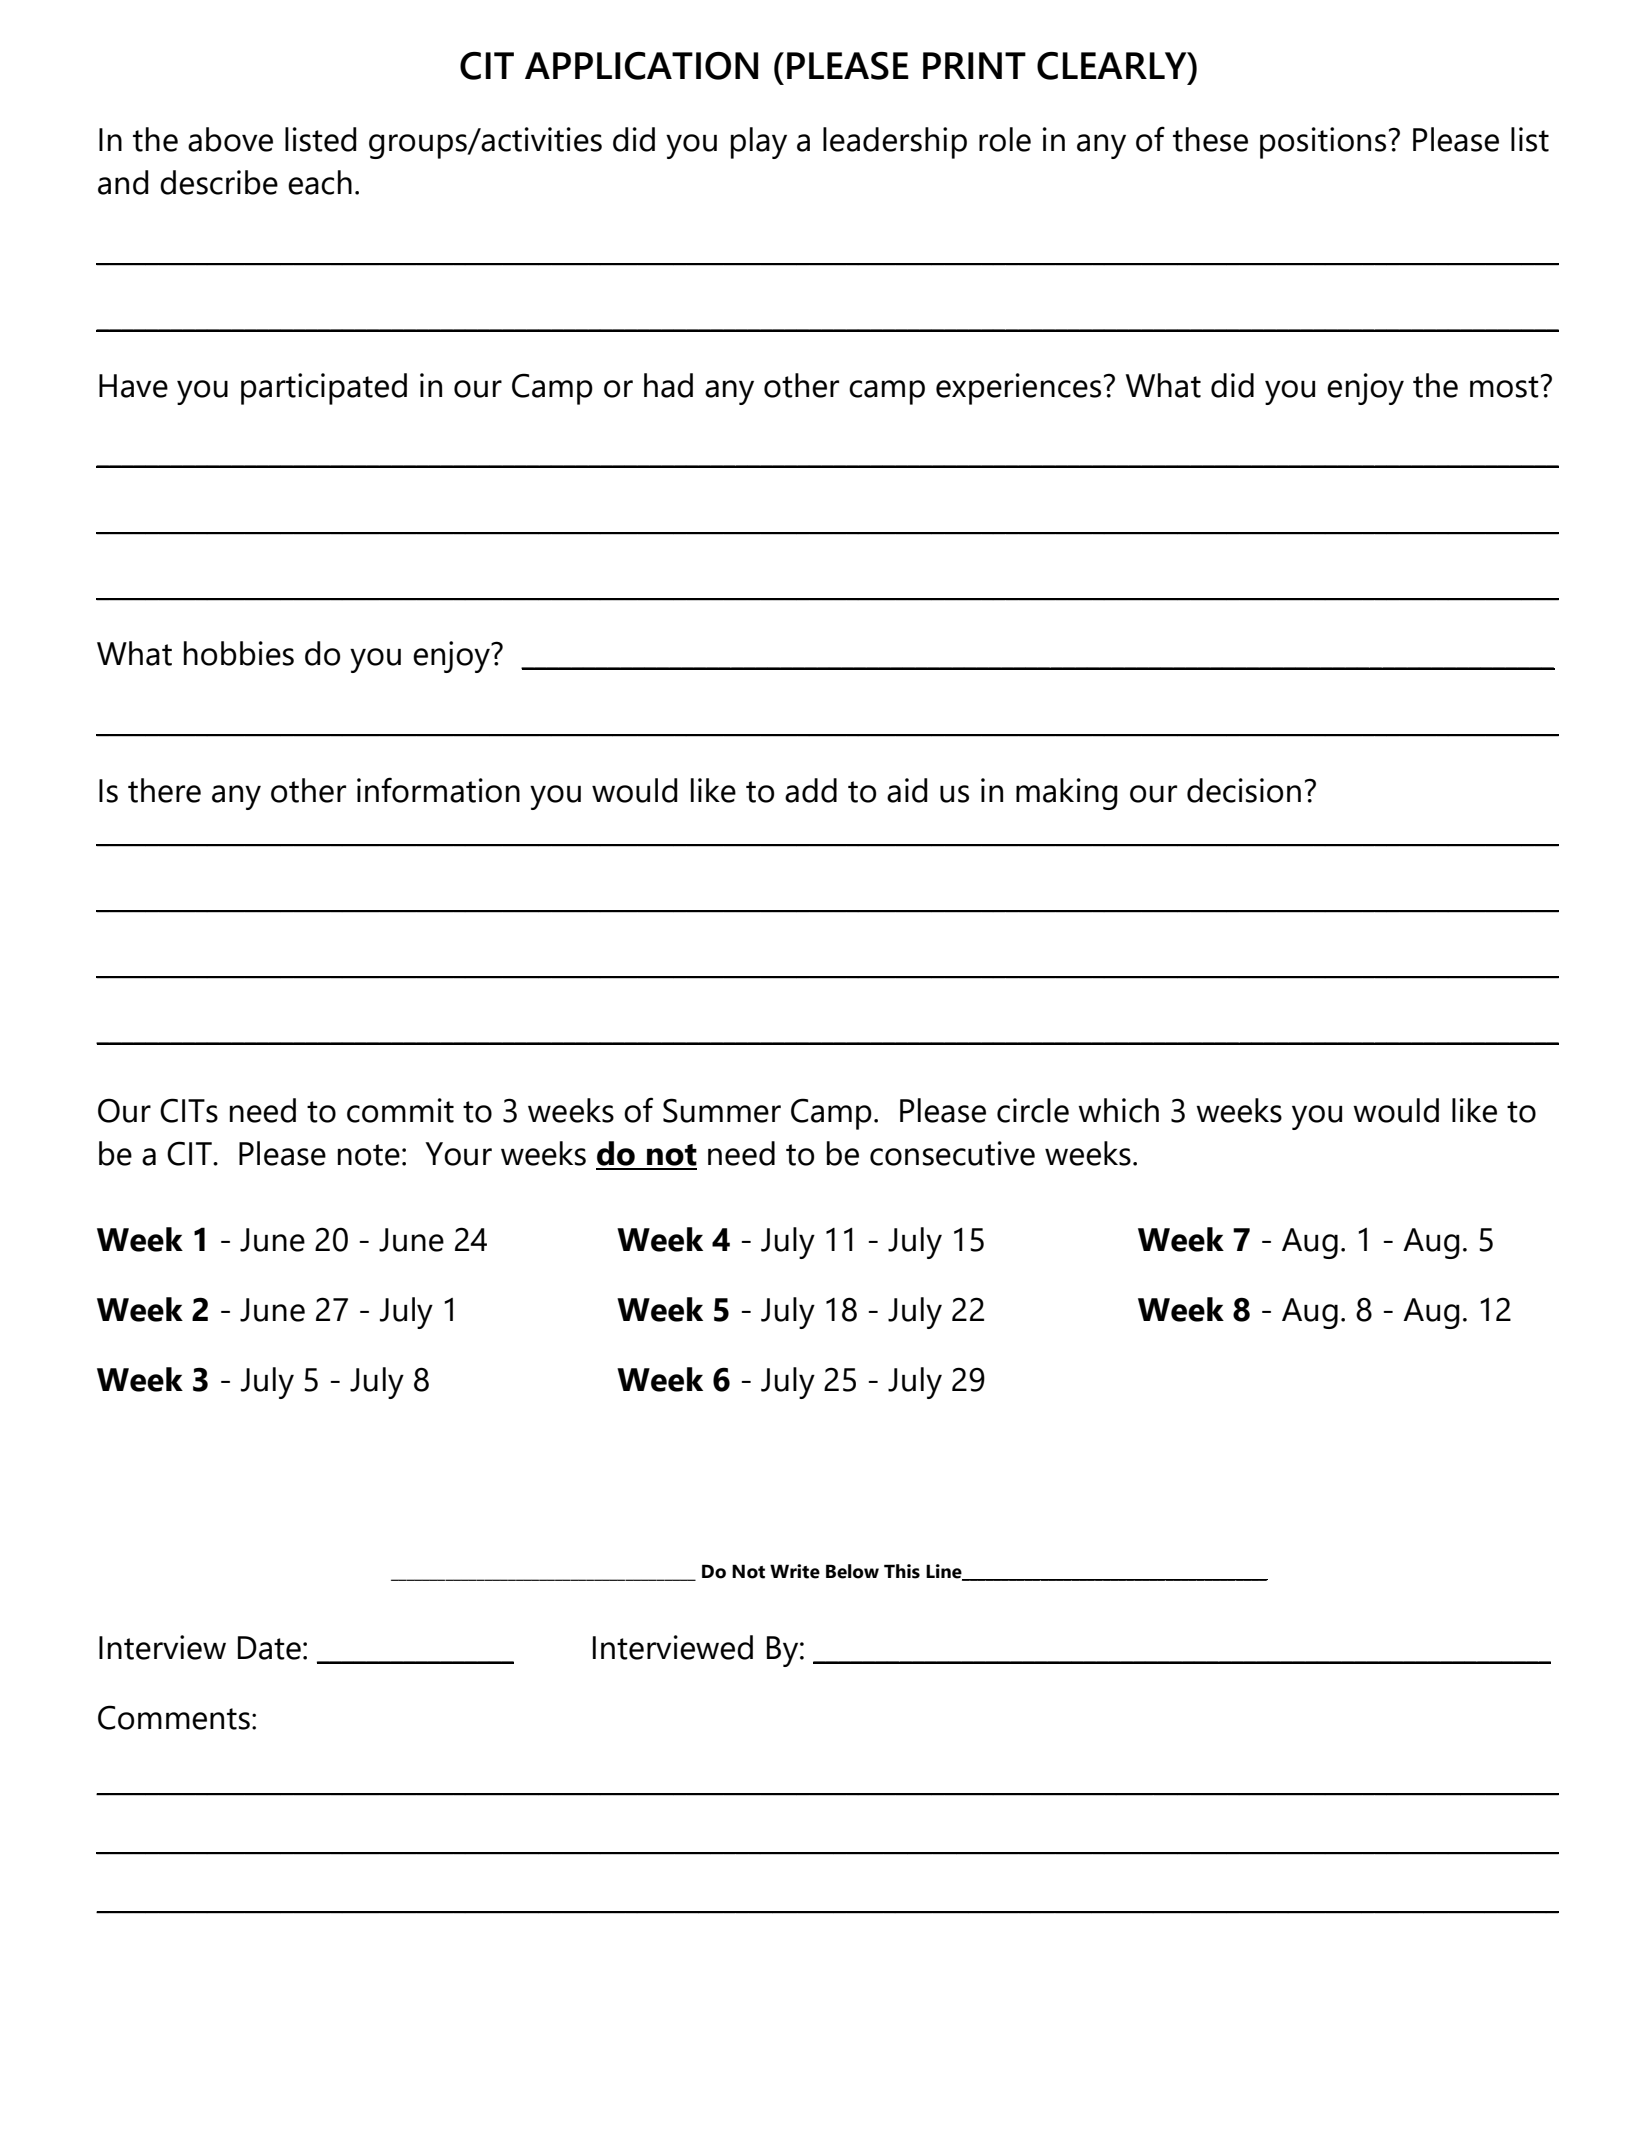  Describe the element at coordinates (668, 385) in the document. I see `had` at that location.
